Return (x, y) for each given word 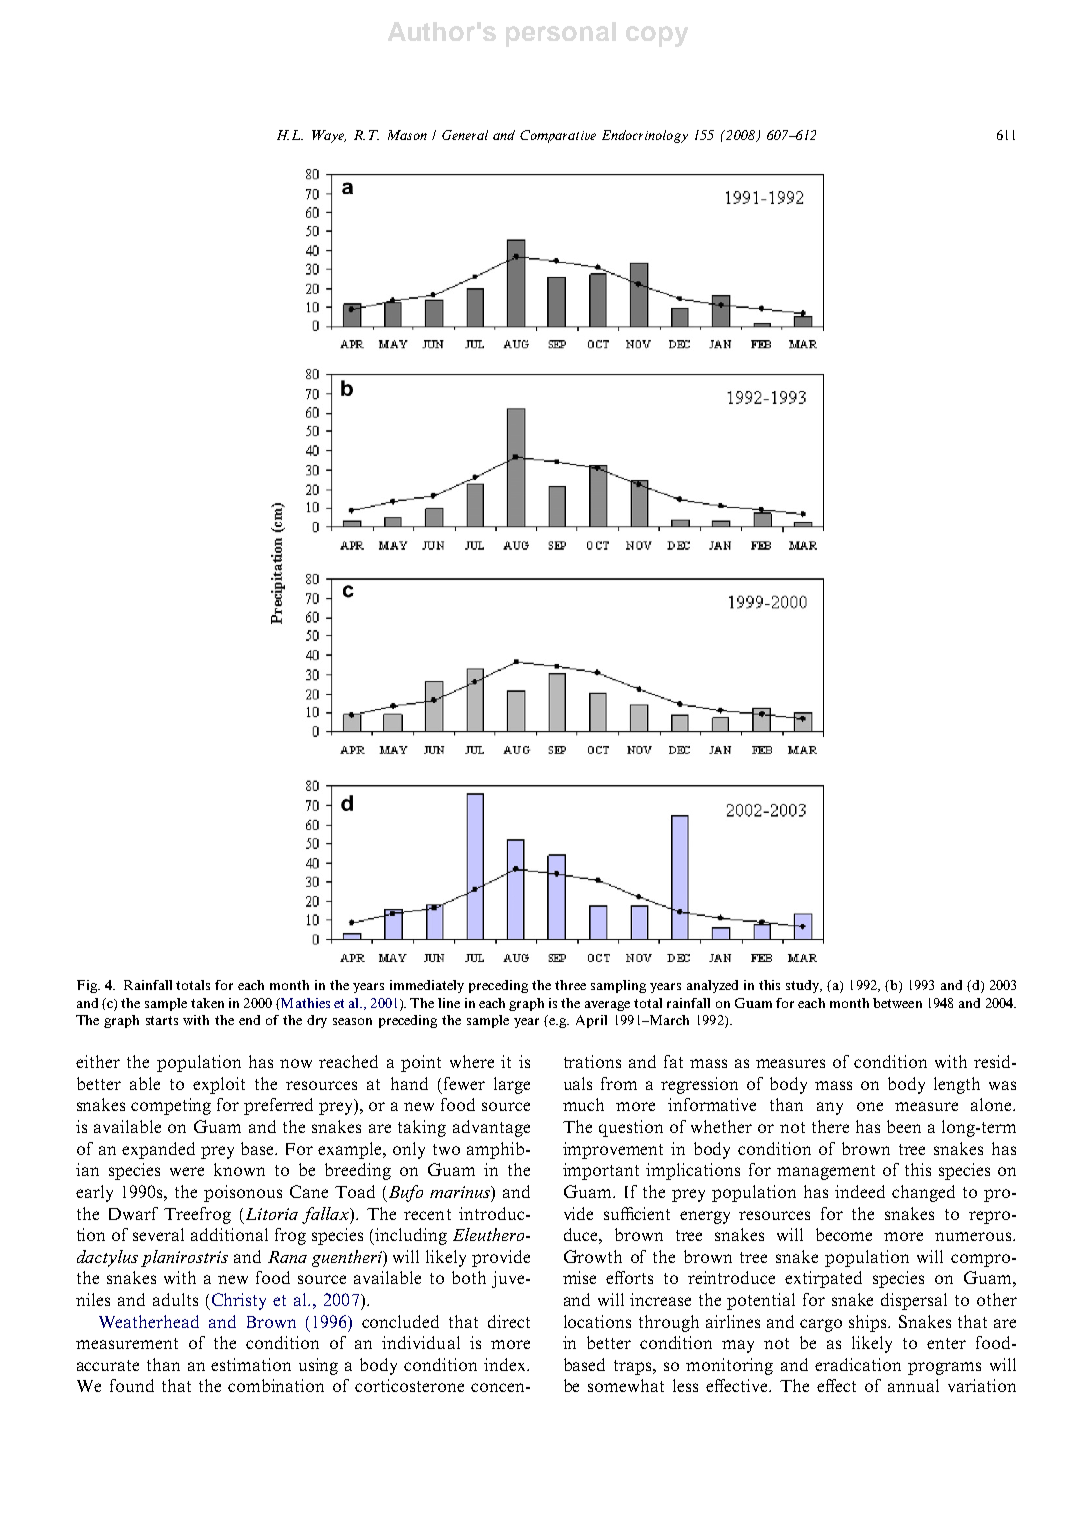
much (583, 1104)
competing (171, 1106)
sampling (618, 986)
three (570, 985)
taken (207, 1003)
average (607, 1006)
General (465, 135)
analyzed (712, 986)
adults (175, 1299)
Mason (407, 135)
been (904, 1126)
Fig (88, 986)
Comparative (558, 136)
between (897, 1003)
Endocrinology (645, 136)
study (804, 986)
